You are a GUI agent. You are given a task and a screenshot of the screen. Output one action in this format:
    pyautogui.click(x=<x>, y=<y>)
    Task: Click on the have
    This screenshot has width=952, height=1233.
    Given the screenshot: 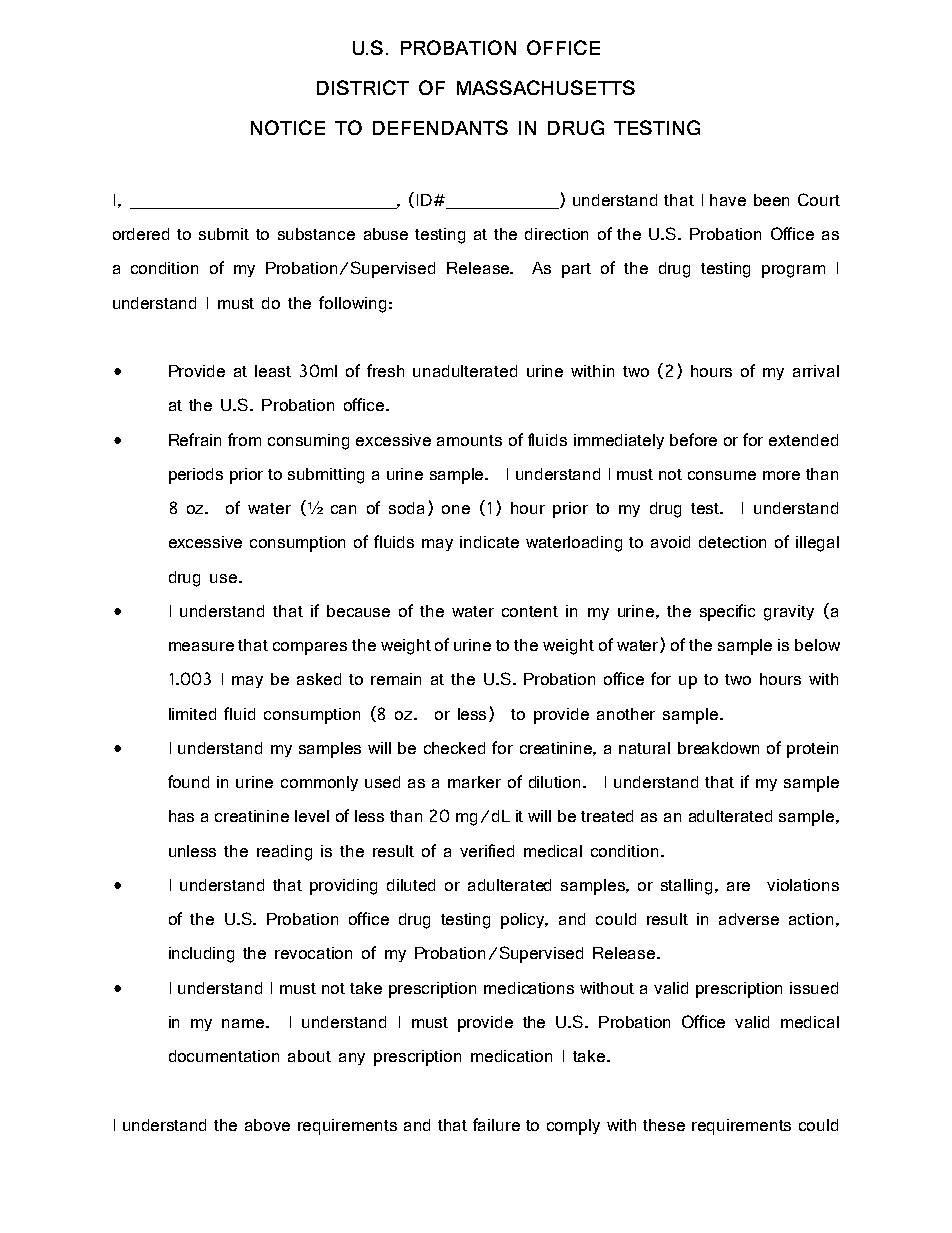 What is the action you would take?
    pyautogui.click(x=728, y=200)
